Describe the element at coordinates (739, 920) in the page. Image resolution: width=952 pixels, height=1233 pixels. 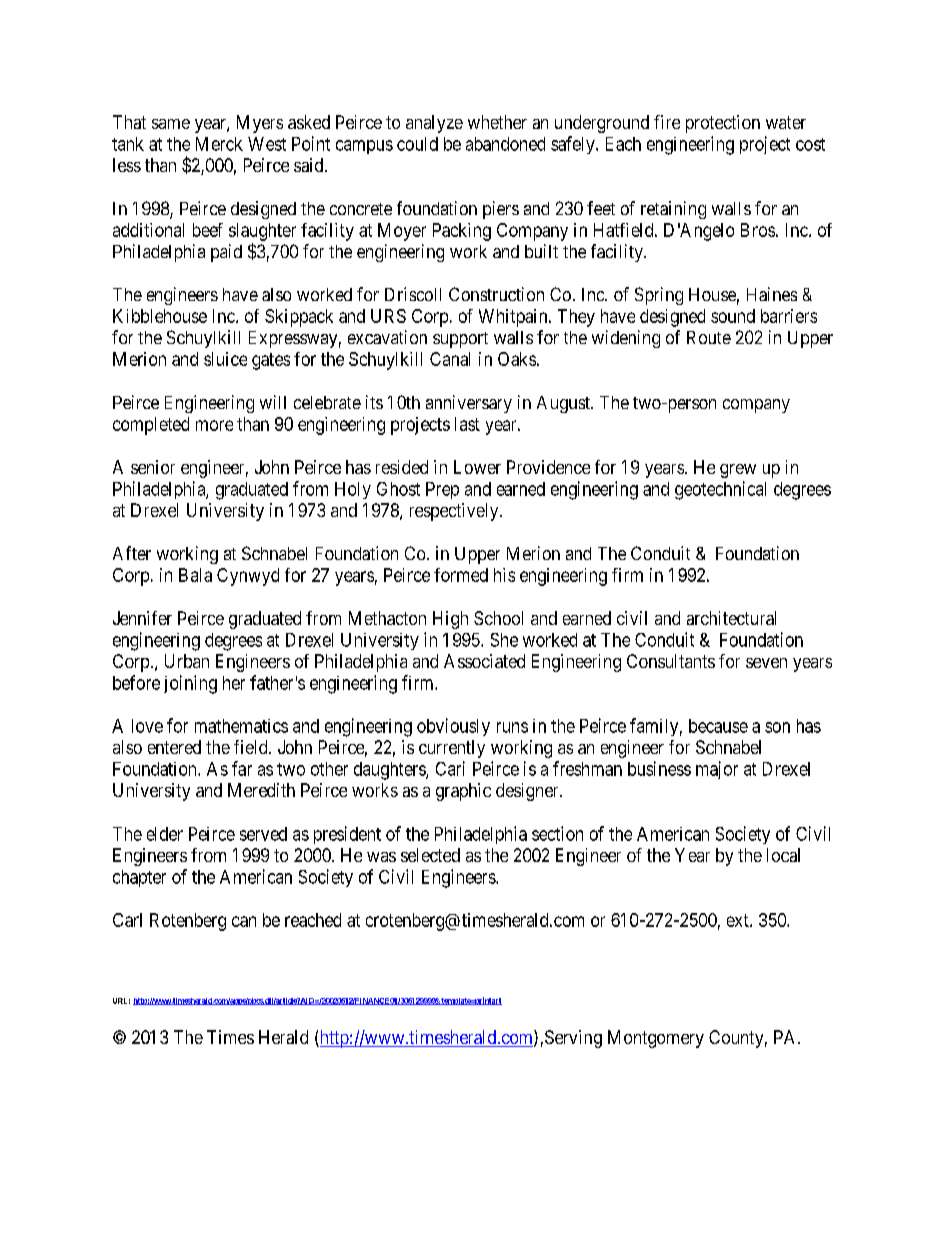
I see `ext` at that location.
